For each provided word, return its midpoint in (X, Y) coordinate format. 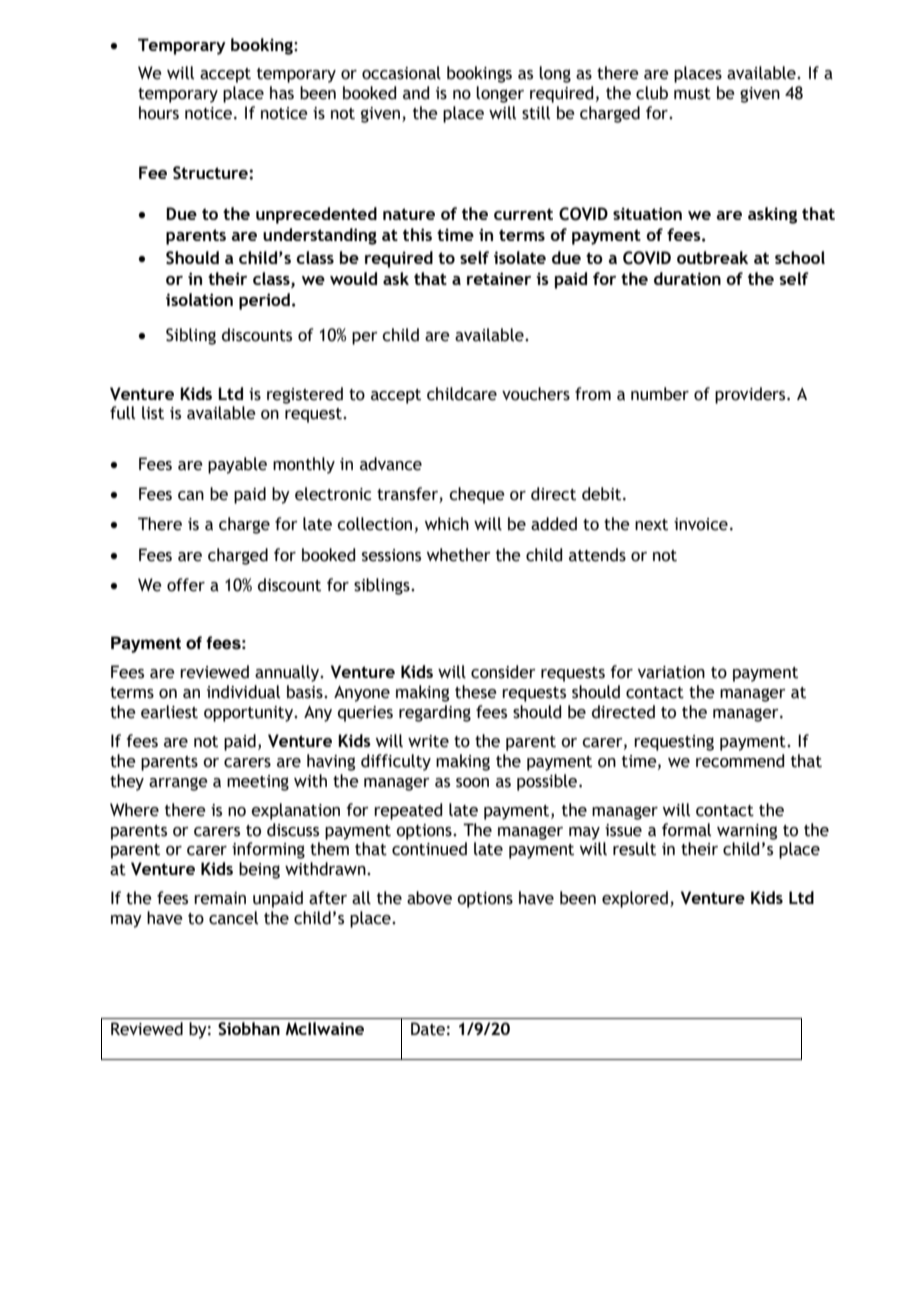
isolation (199, 299)
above (429, 898)
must (692, 94)
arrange (178, 784)
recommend (740, 761)
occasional (401, 73)
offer (186, 585)
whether (459, 555)
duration (687, 278)
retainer (499, 278)
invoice (701, 524)
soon (472, 783)
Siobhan (249, 1029)
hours (159, 113)
